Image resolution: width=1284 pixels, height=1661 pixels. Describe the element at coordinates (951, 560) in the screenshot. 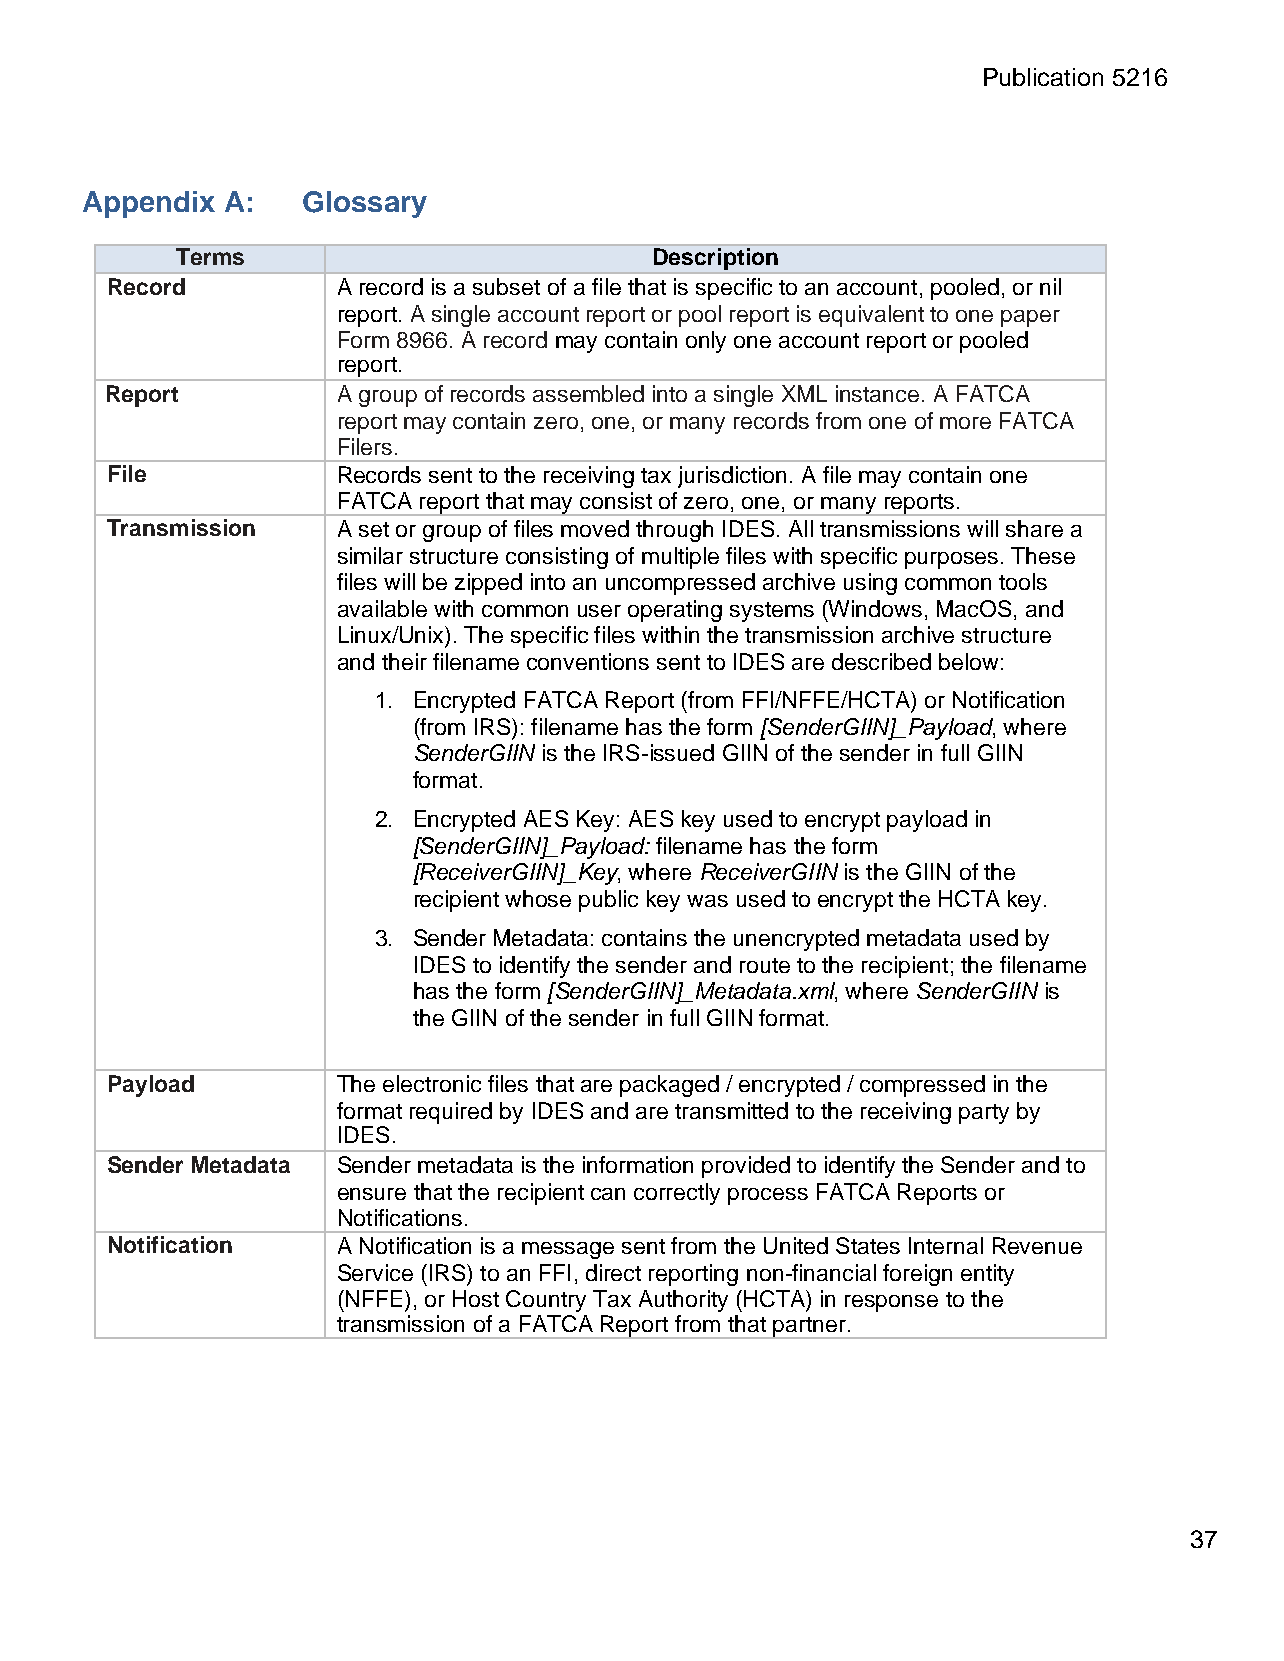

I see `purposes` at that location.
